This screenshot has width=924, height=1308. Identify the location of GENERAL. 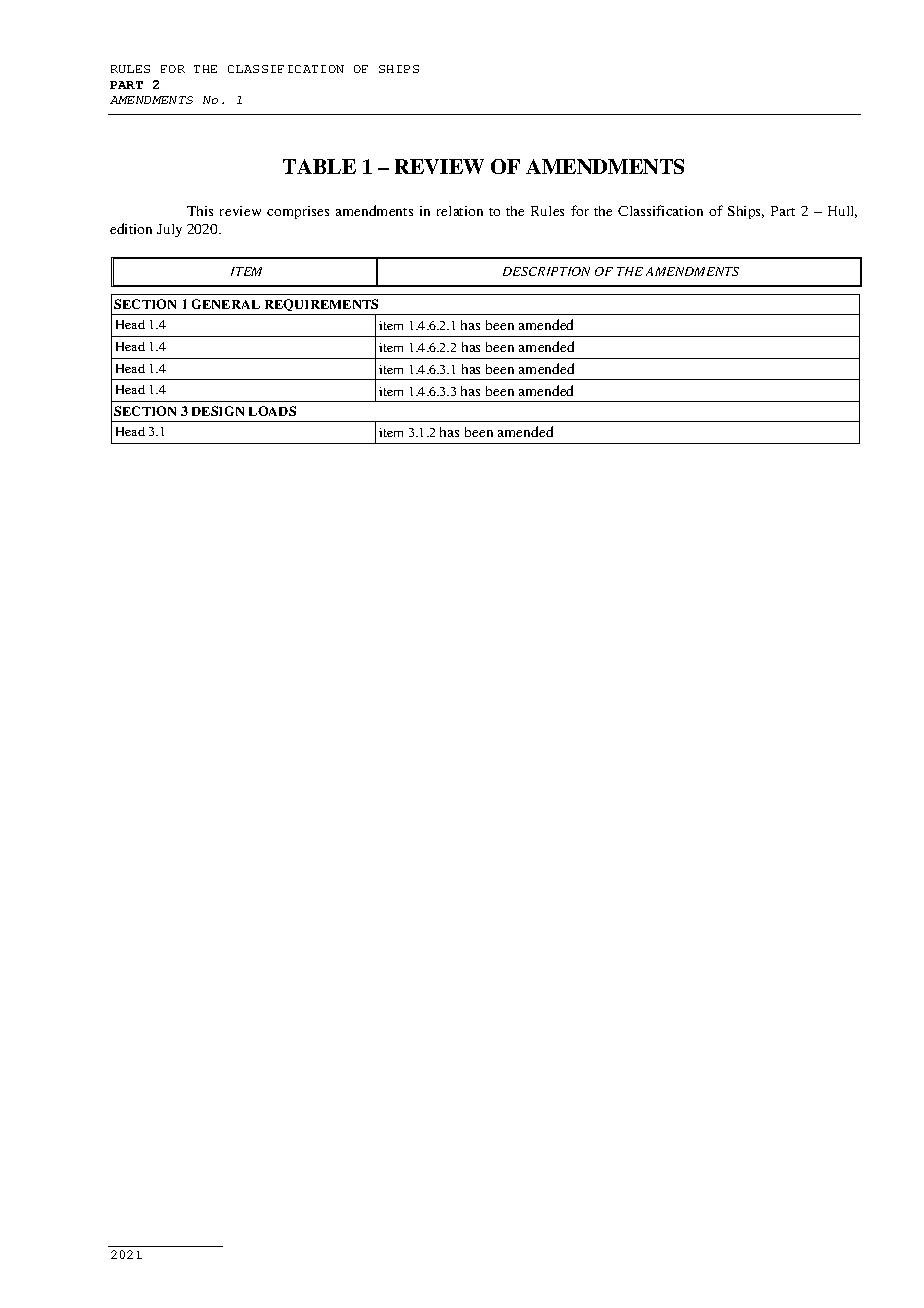
(226, 304).
